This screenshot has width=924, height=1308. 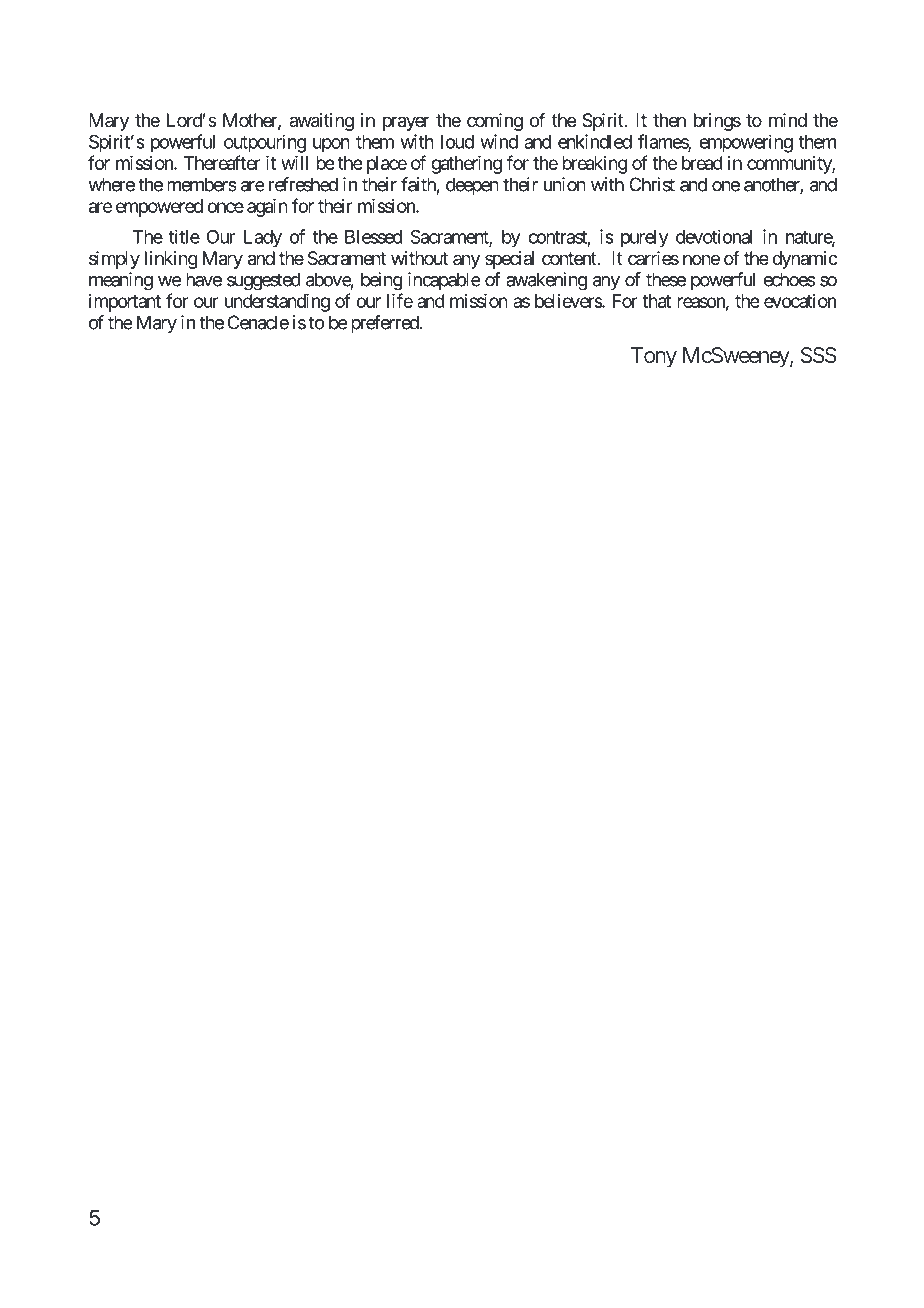 What do you see at coordinates (819, 355) in the screenshot?
I see `SSS` at bounding box center [819, 355].
